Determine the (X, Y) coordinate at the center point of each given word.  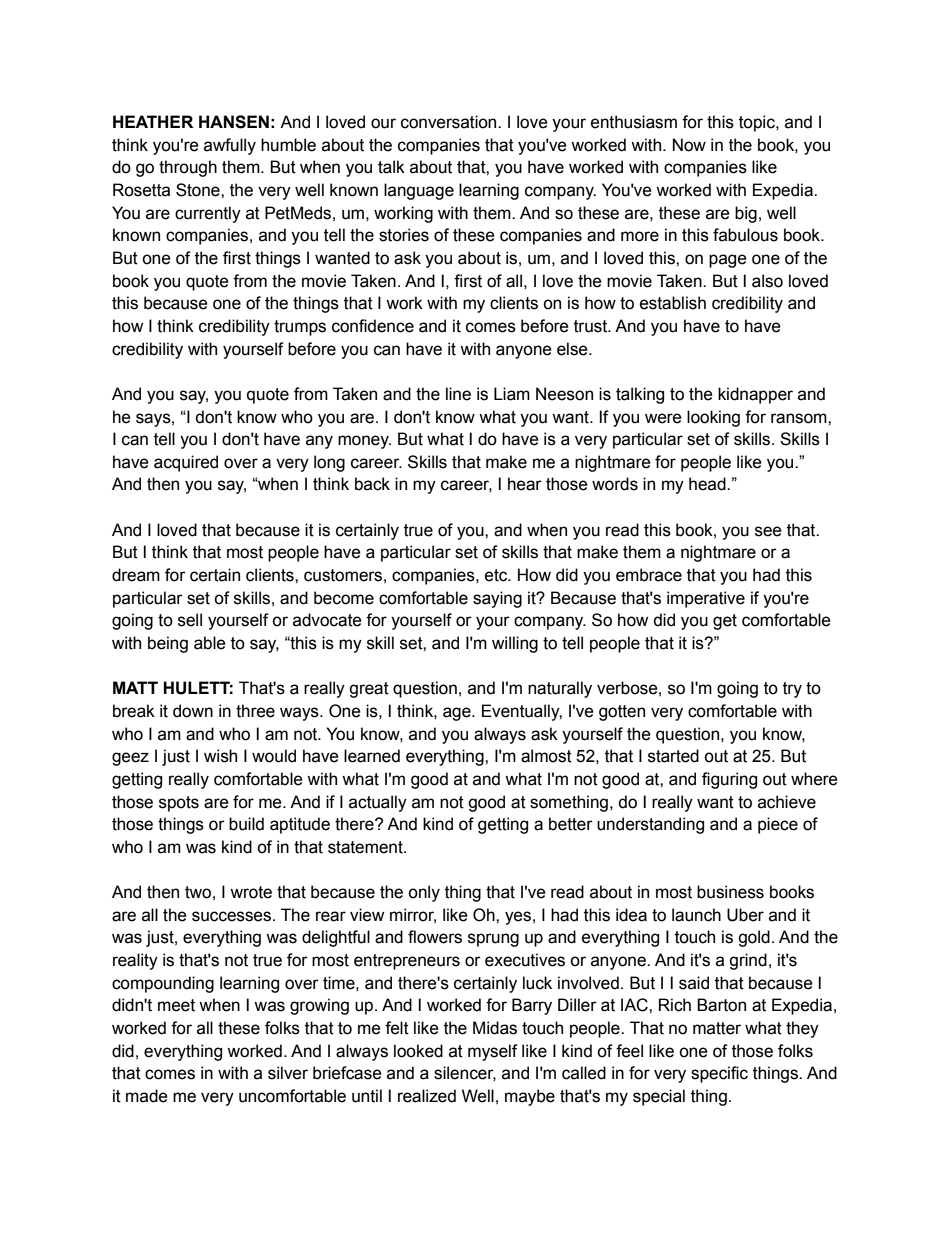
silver (288, 1073)
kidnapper (755, 395)
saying (497, 599)
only (424, 893)
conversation (450, 122)
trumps (300, 328)
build (246, 824)
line (458, 394)
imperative (706, 599)
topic (758, 123)
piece (778, 825)
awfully (230, 146)
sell (190, 620)
